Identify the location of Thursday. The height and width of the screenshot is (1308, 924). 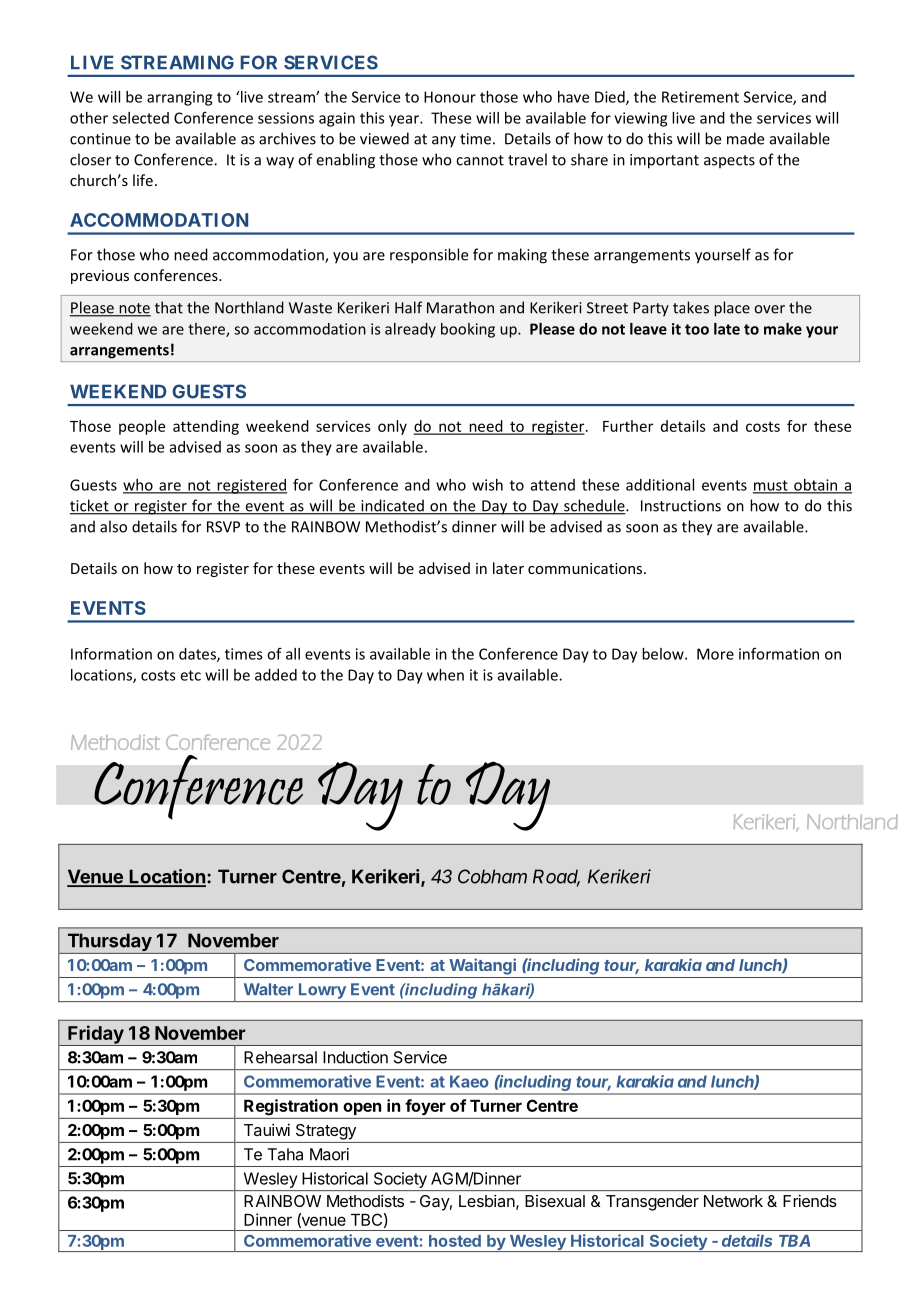
(109, 943).
